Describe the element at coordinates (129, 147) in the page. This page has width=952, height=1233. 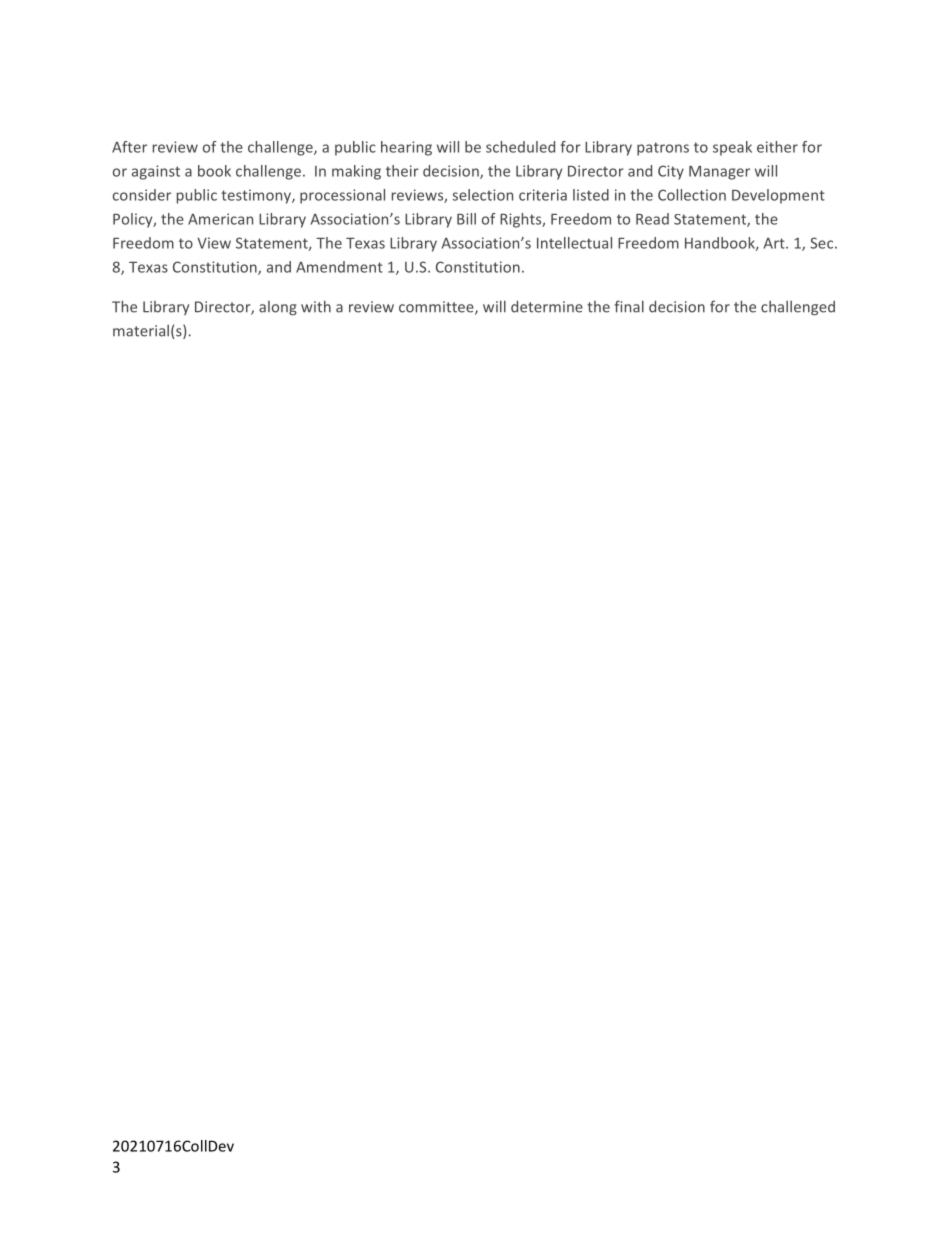
I see `After` at that location.
